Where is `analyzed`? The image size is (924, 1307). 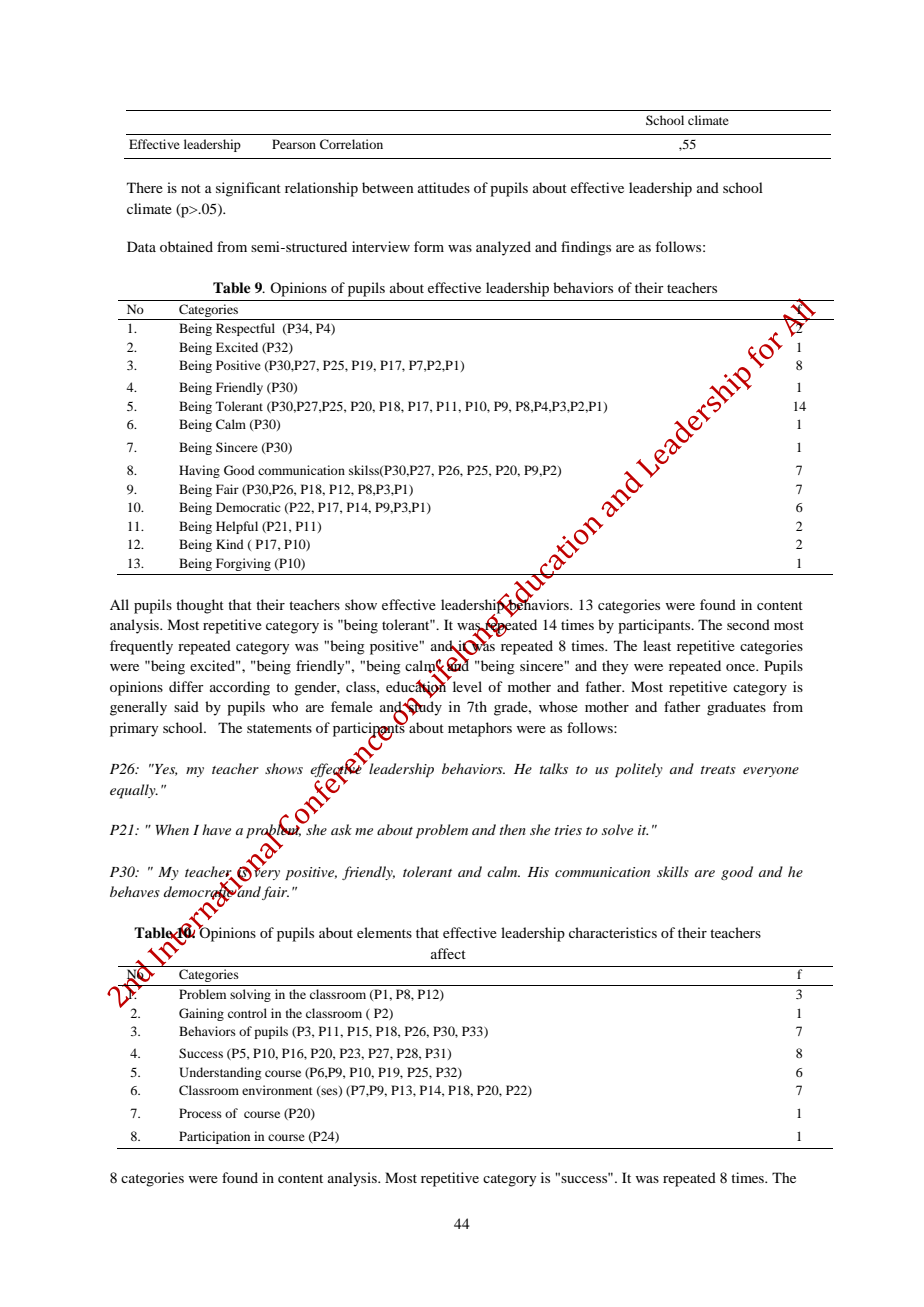
analyzed is located at coordinates (503, 248).
